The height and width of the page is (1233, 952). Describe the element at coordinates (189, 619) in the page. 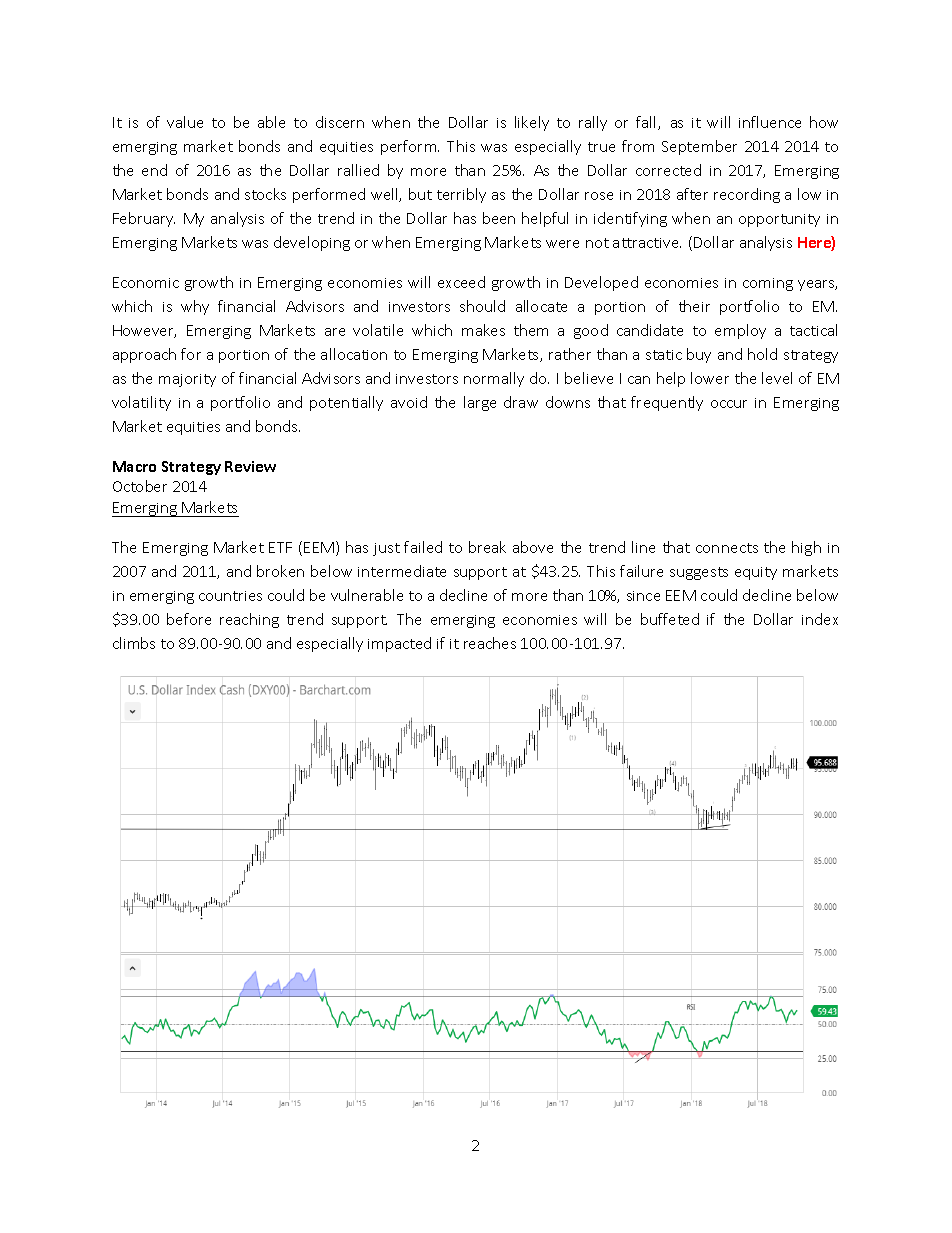

I see `before` at that location.
